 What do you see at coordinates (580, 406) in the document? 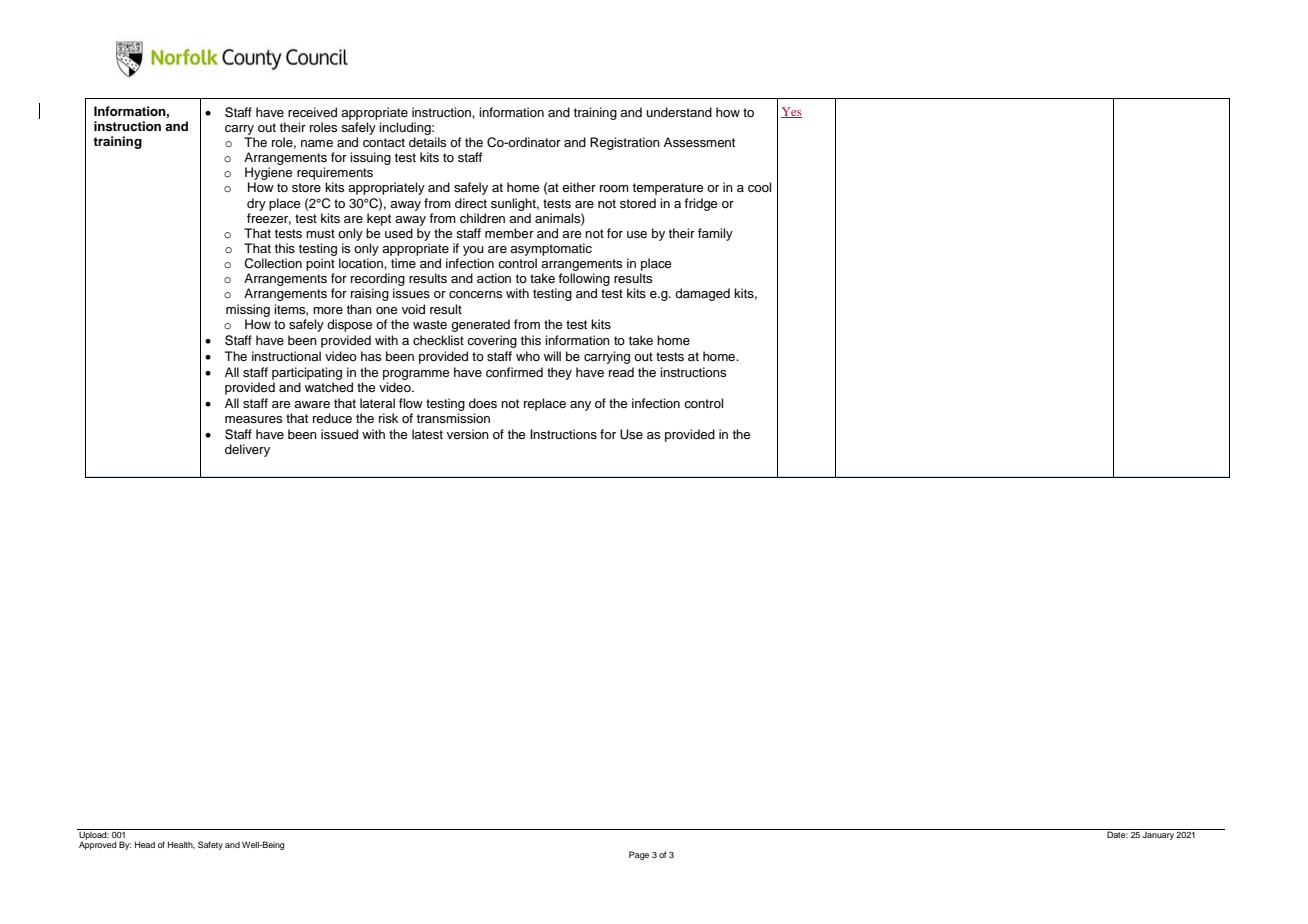
I see `any` at bounding box center [580, 406].
